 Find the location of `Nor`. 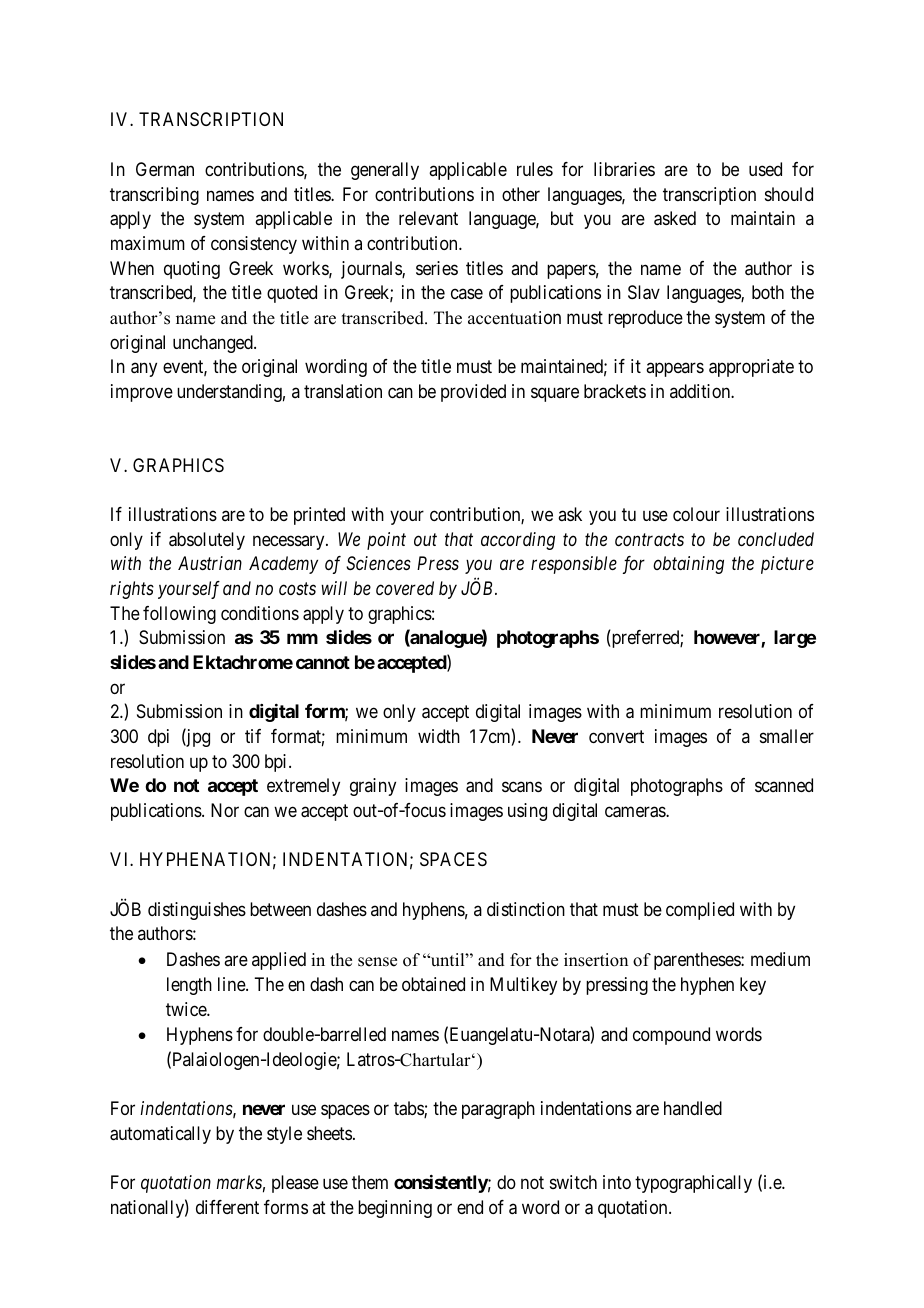

Nor is located at coordinates (225, 810).
